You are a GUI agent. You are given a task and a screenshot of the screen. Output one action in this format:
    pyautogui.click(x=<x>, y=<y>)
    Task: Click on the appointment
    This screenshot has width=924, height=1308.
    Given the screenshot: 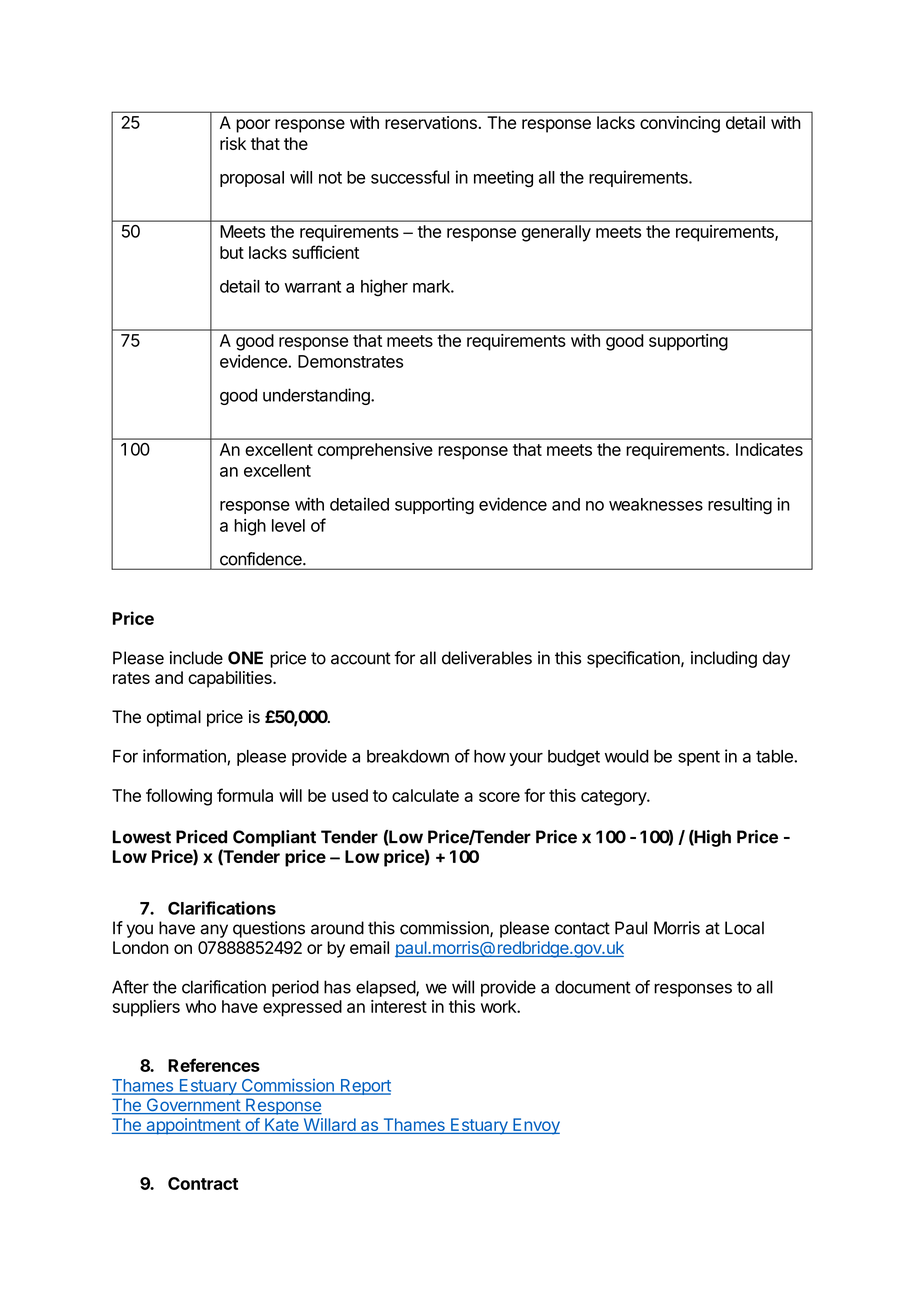 What is the action you would take?
    pyautogui.click(x=193, y=1126)
